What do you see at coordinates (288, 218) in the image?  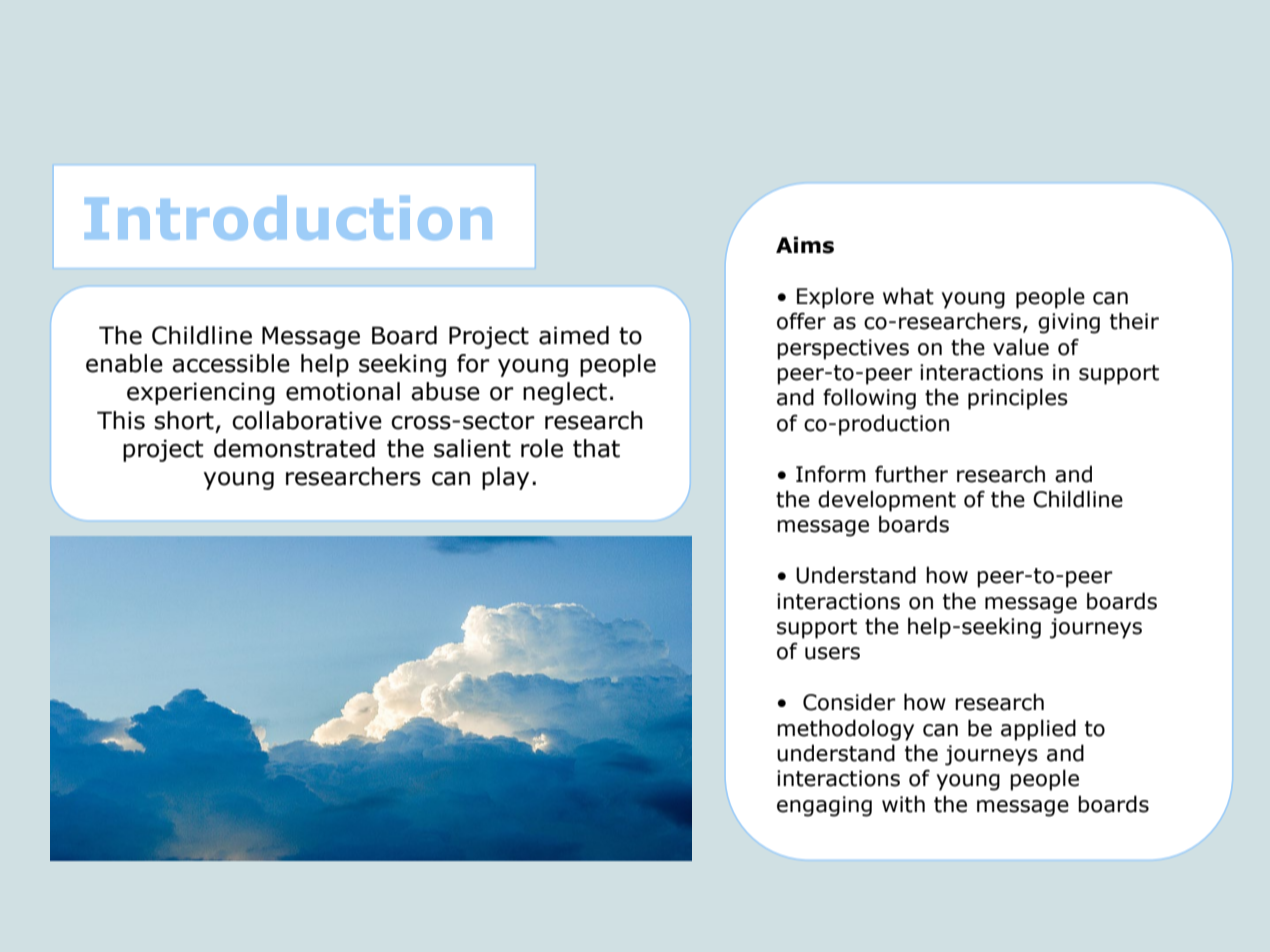 I see `Introduction` at bounding box center [288, 218].
